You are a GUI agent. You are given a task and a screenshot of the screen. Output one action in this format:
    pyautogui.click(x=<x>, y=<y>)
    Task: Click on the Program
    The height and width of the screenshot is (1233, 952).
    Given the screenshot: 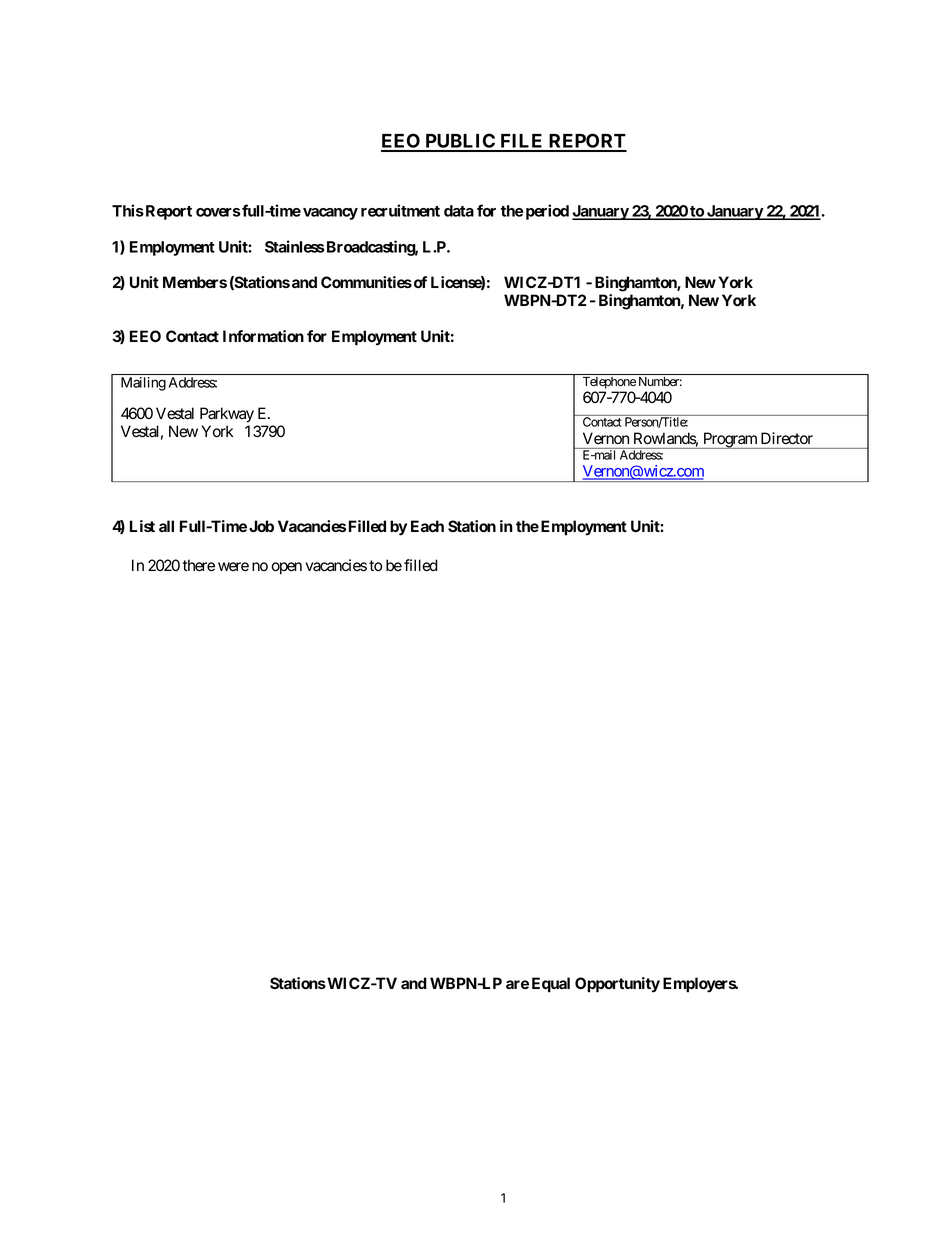 What is the action you would take?
    pyautogui.click(x=730, y=440)
